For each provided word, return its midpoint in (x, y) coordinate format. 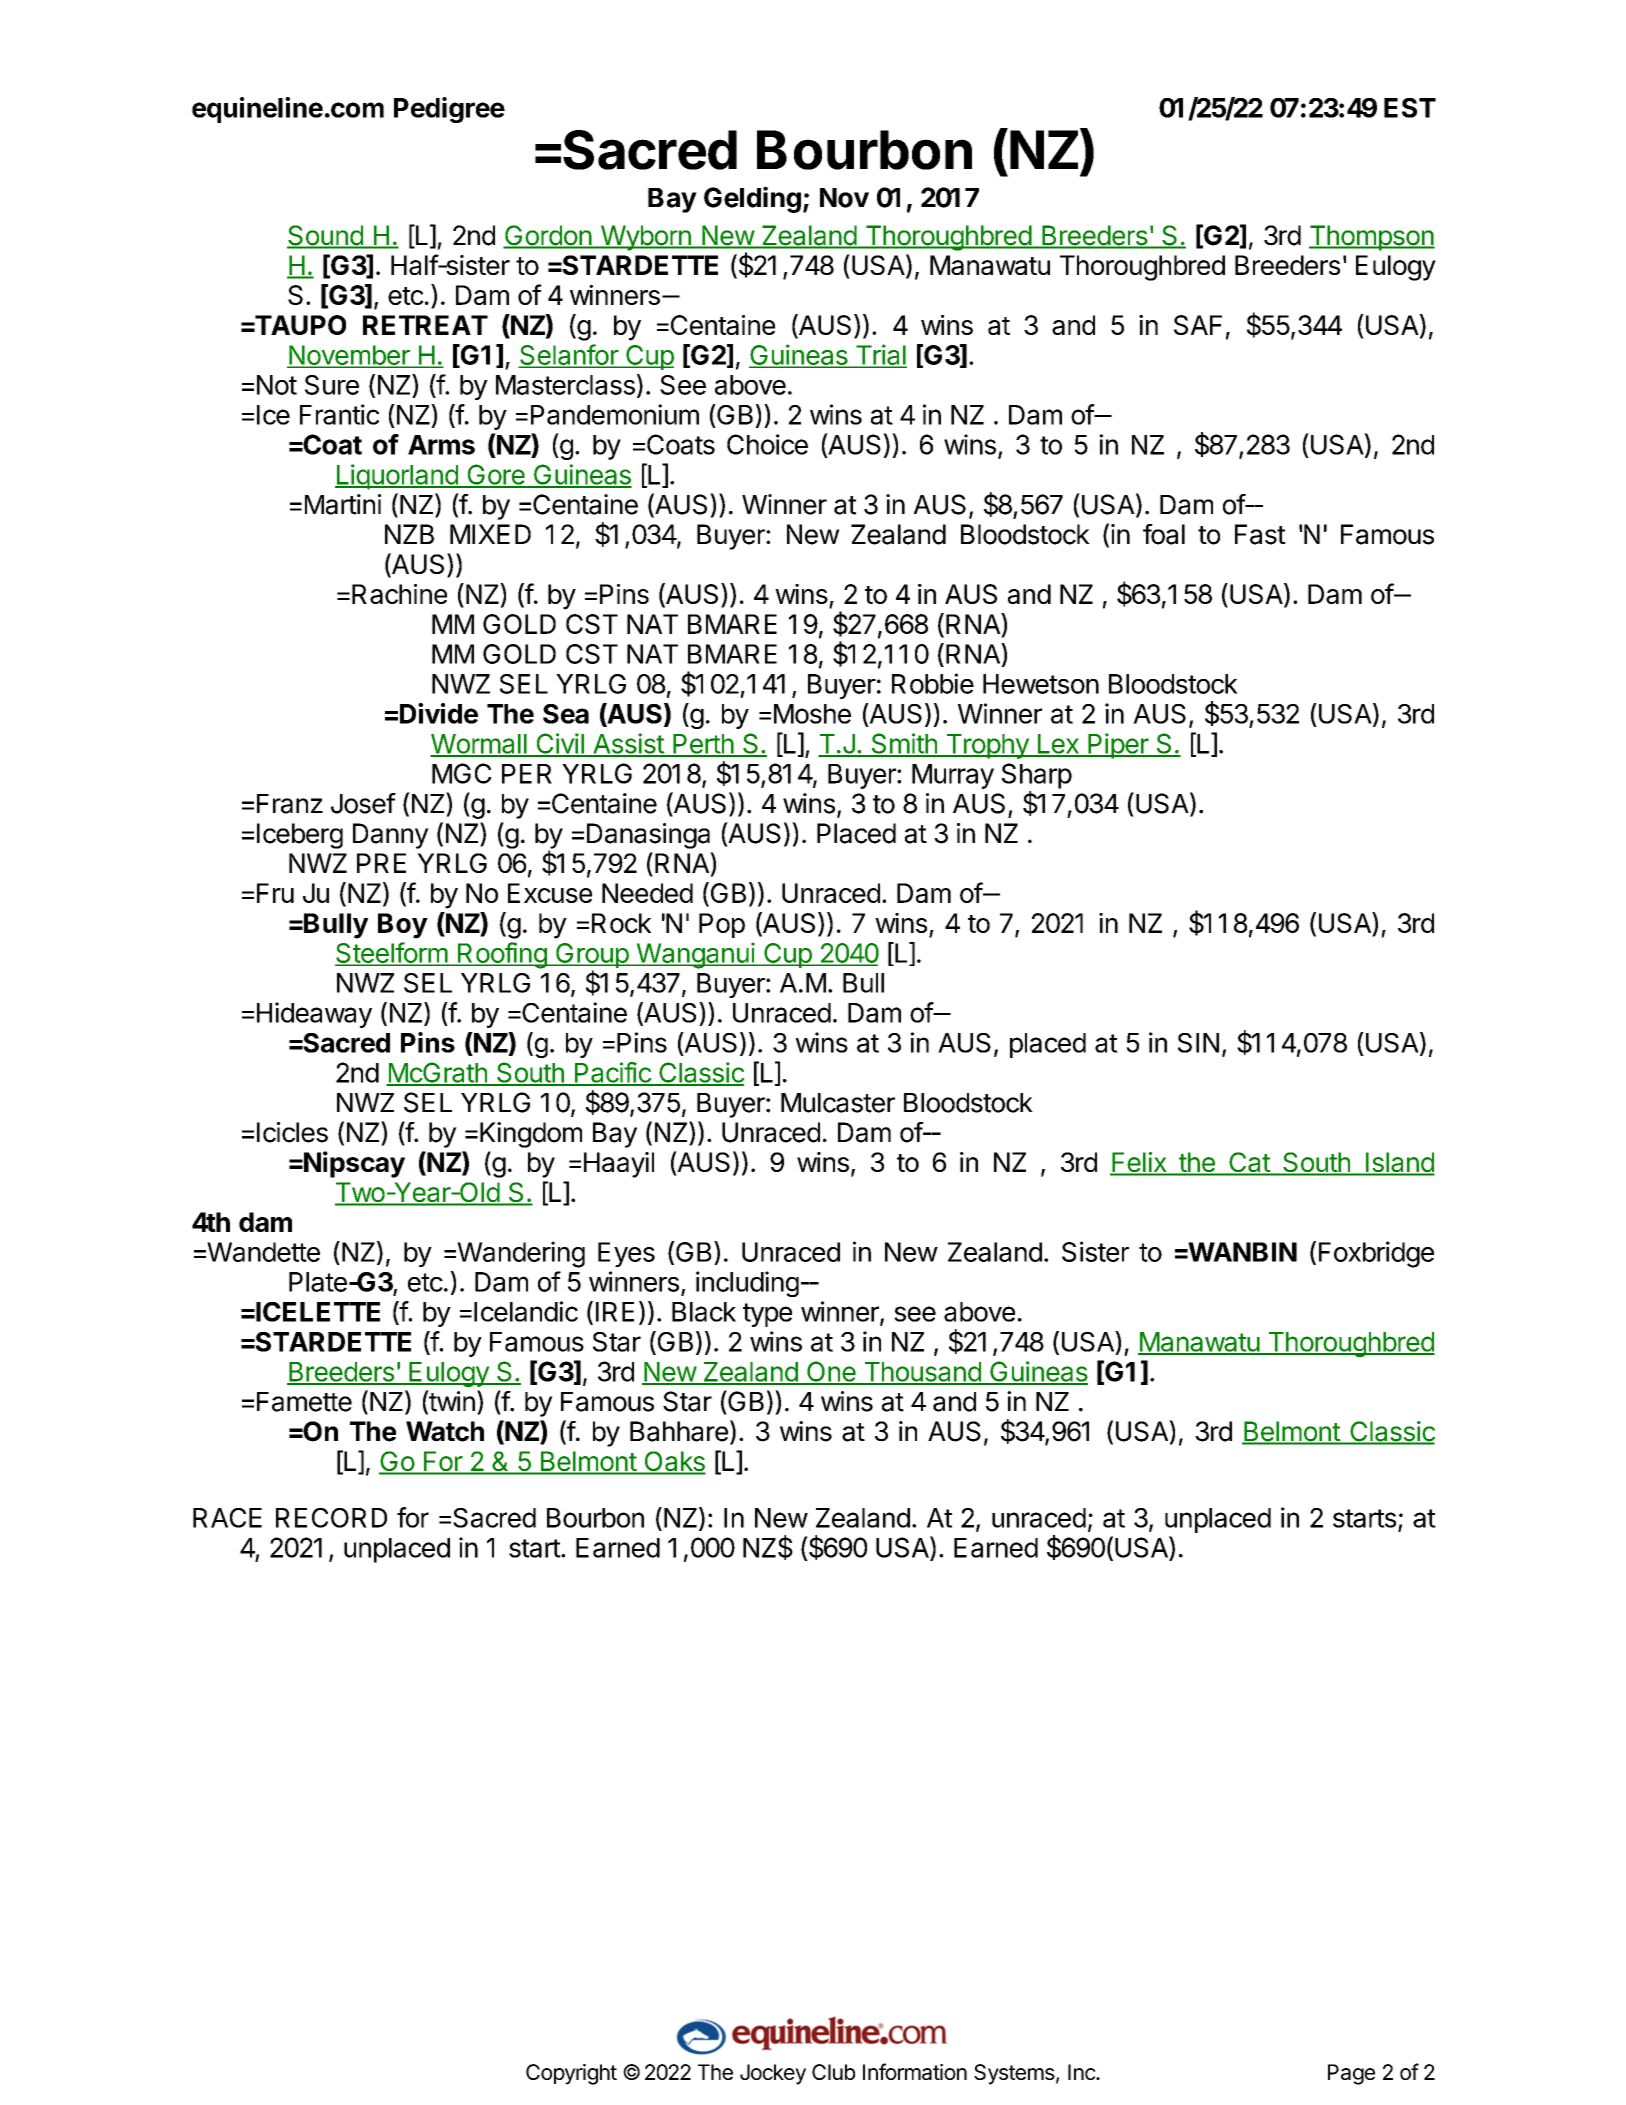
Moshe (812, 714)
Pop (722, 925)
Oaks (674, 1462)
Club (833, 2072)
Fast (1260, 534)
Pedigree (449, 110)
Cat (1249, 1163)
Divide (439, 713)
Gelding (752, 199)
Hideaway (314, 1015)
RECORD (331, 1518)
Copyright (571, 2074)
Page (1351, 2074)
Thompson (1372, 238)
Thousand (922, 1373)
